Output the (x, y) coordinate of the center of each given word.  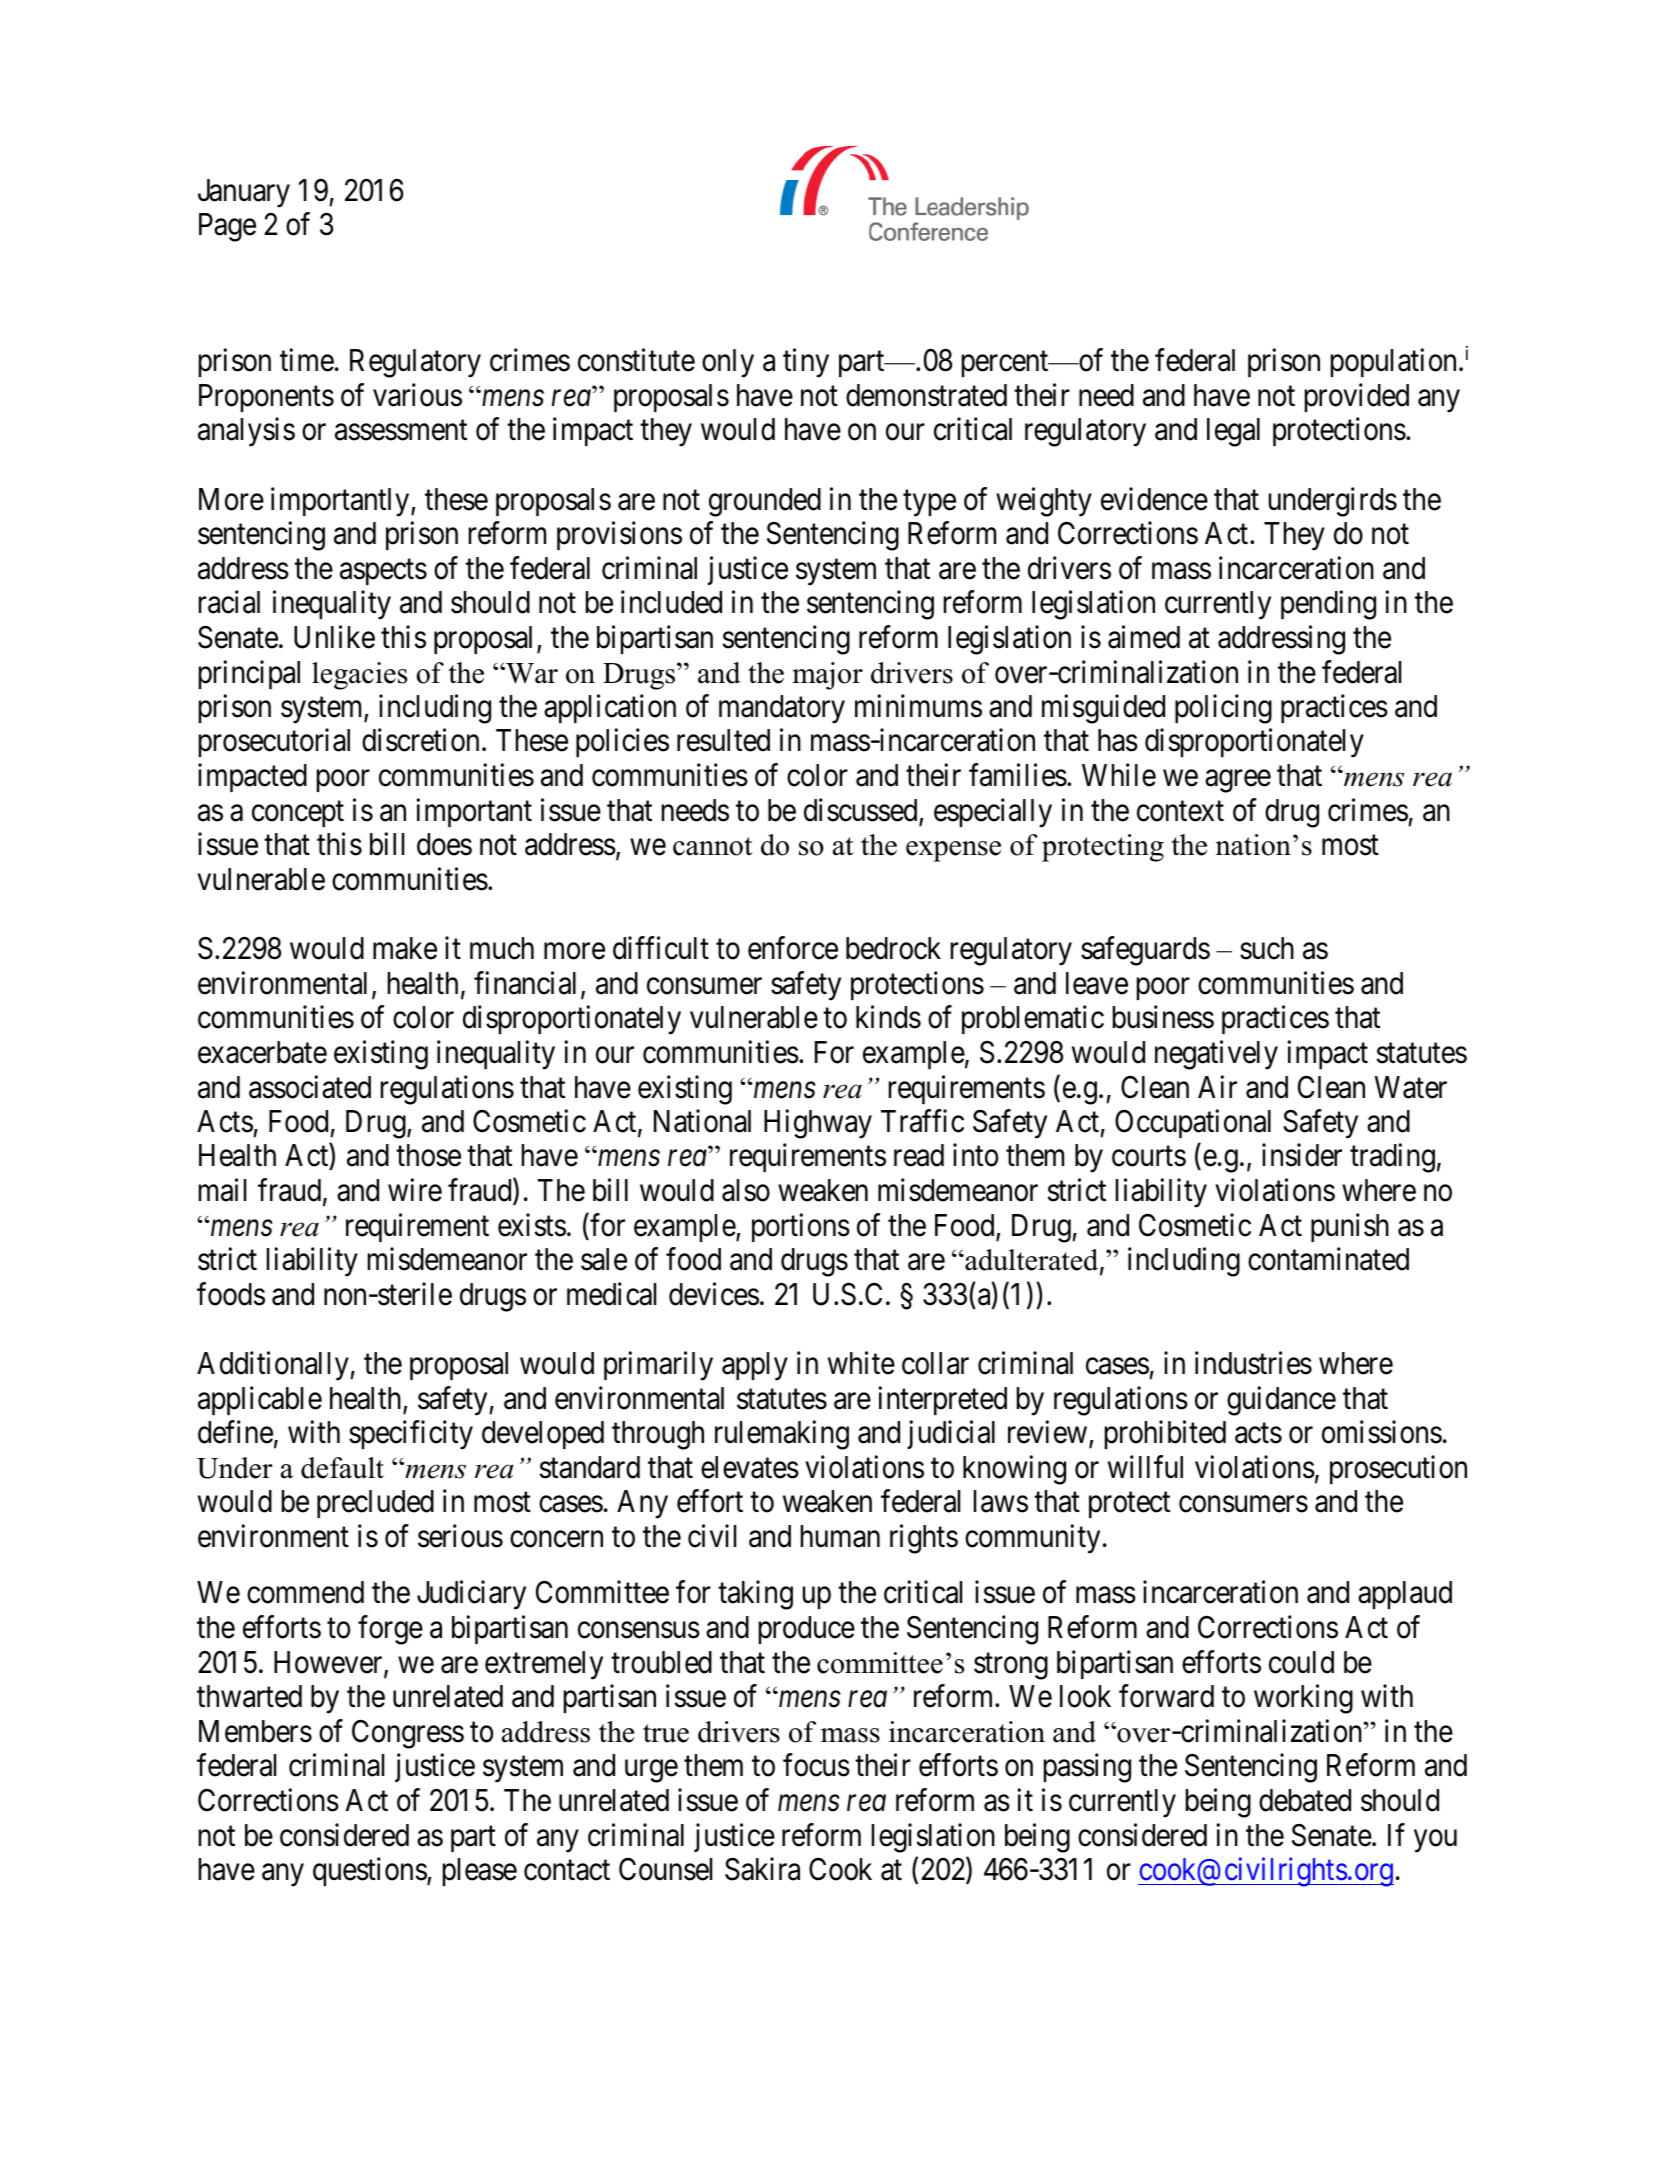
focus (816, 1765)
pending (1328, 605)
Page (227, 227)
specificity (411, 1435)
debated (1305, 1800)
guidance (1281, 1401)
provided (1357, 397)
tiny (806, 363)
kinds (888, 1017)
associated (310, 1087)
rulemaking (782, 1435)
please (480, 1872)
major (828, 676)
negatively (1216, 1055)
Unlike (334, 637)
